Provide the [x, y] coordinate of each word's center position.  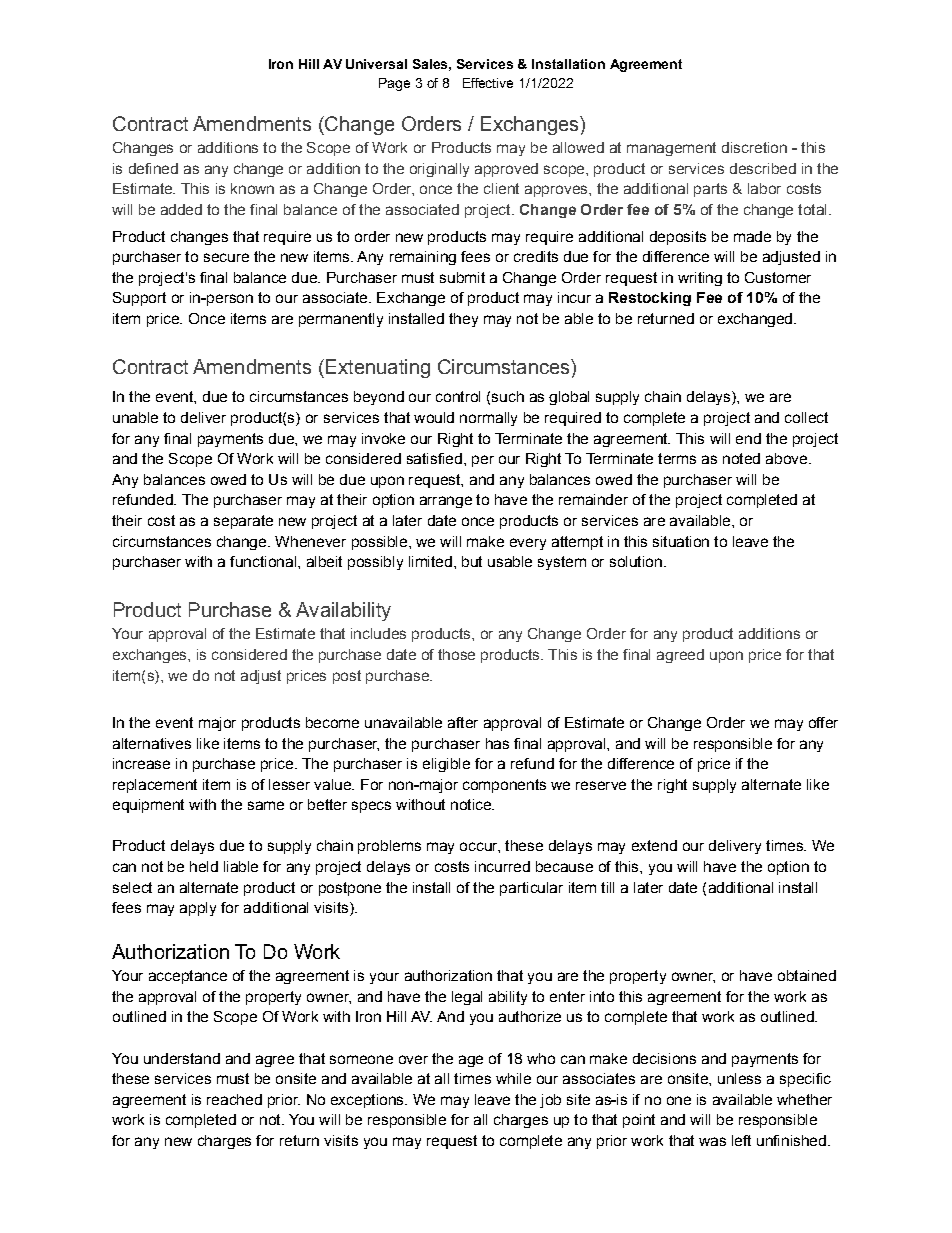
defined [153, 168]
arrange [446, 502]
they [463, 320]
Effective [488, 83]
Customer [778, 277]
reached [234, 1099]
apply [198, 909]
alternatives [152, 743]
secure [226, 257]
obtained [807, 975]
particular [531, 889]
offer [823, 722]
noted [741, 458]
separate [243, 522]
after [463, 722]
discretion [754, 147]
